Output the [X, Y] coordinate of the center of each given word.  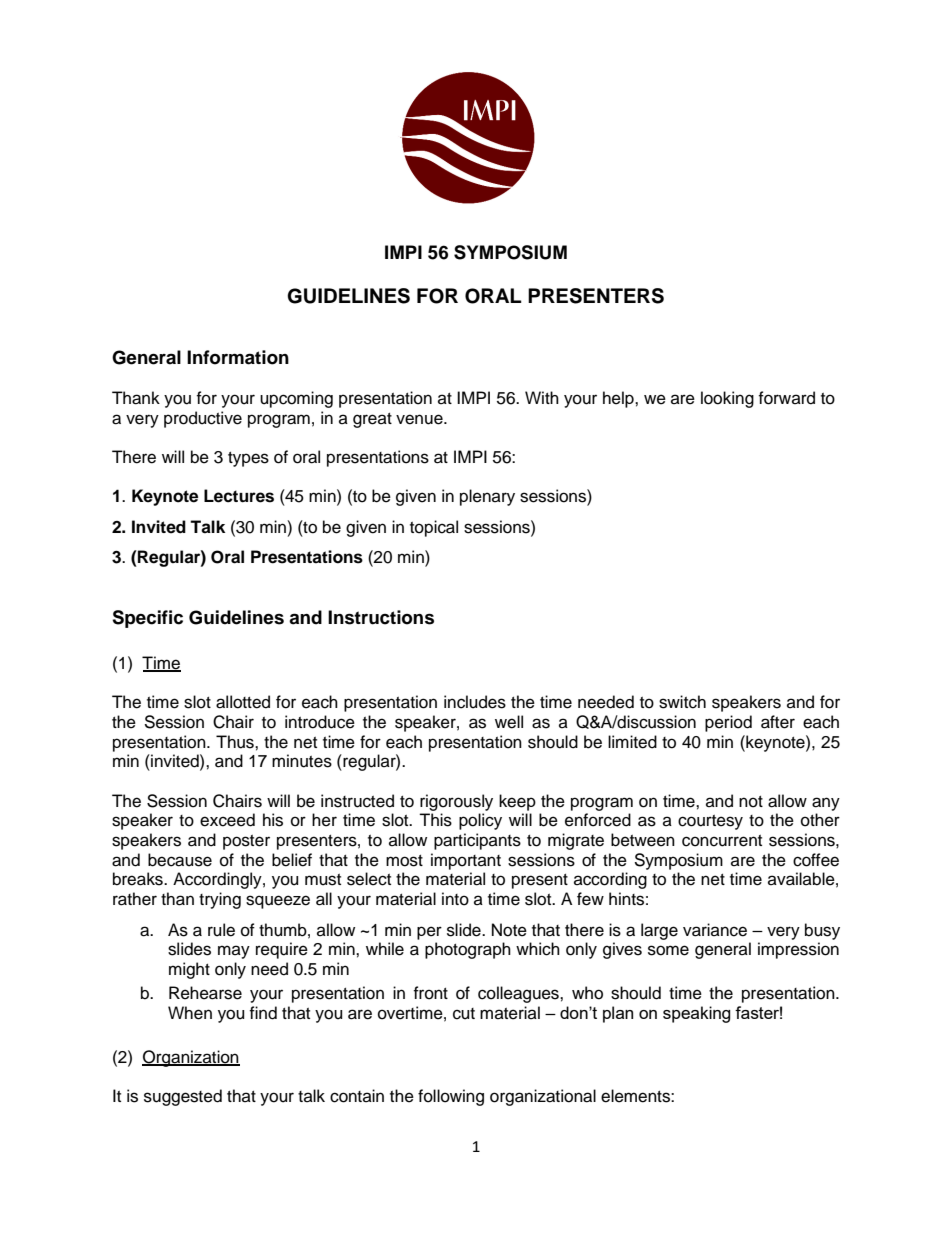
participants [477, 841]
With [542, 397]
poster [246, 842]
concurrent [722, 841]
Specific [147, 619]
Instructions [381, 617]
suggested [183, 1097]
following [451, 1097]
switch [682, 702]
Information [238, 357]
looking [727, 399]
